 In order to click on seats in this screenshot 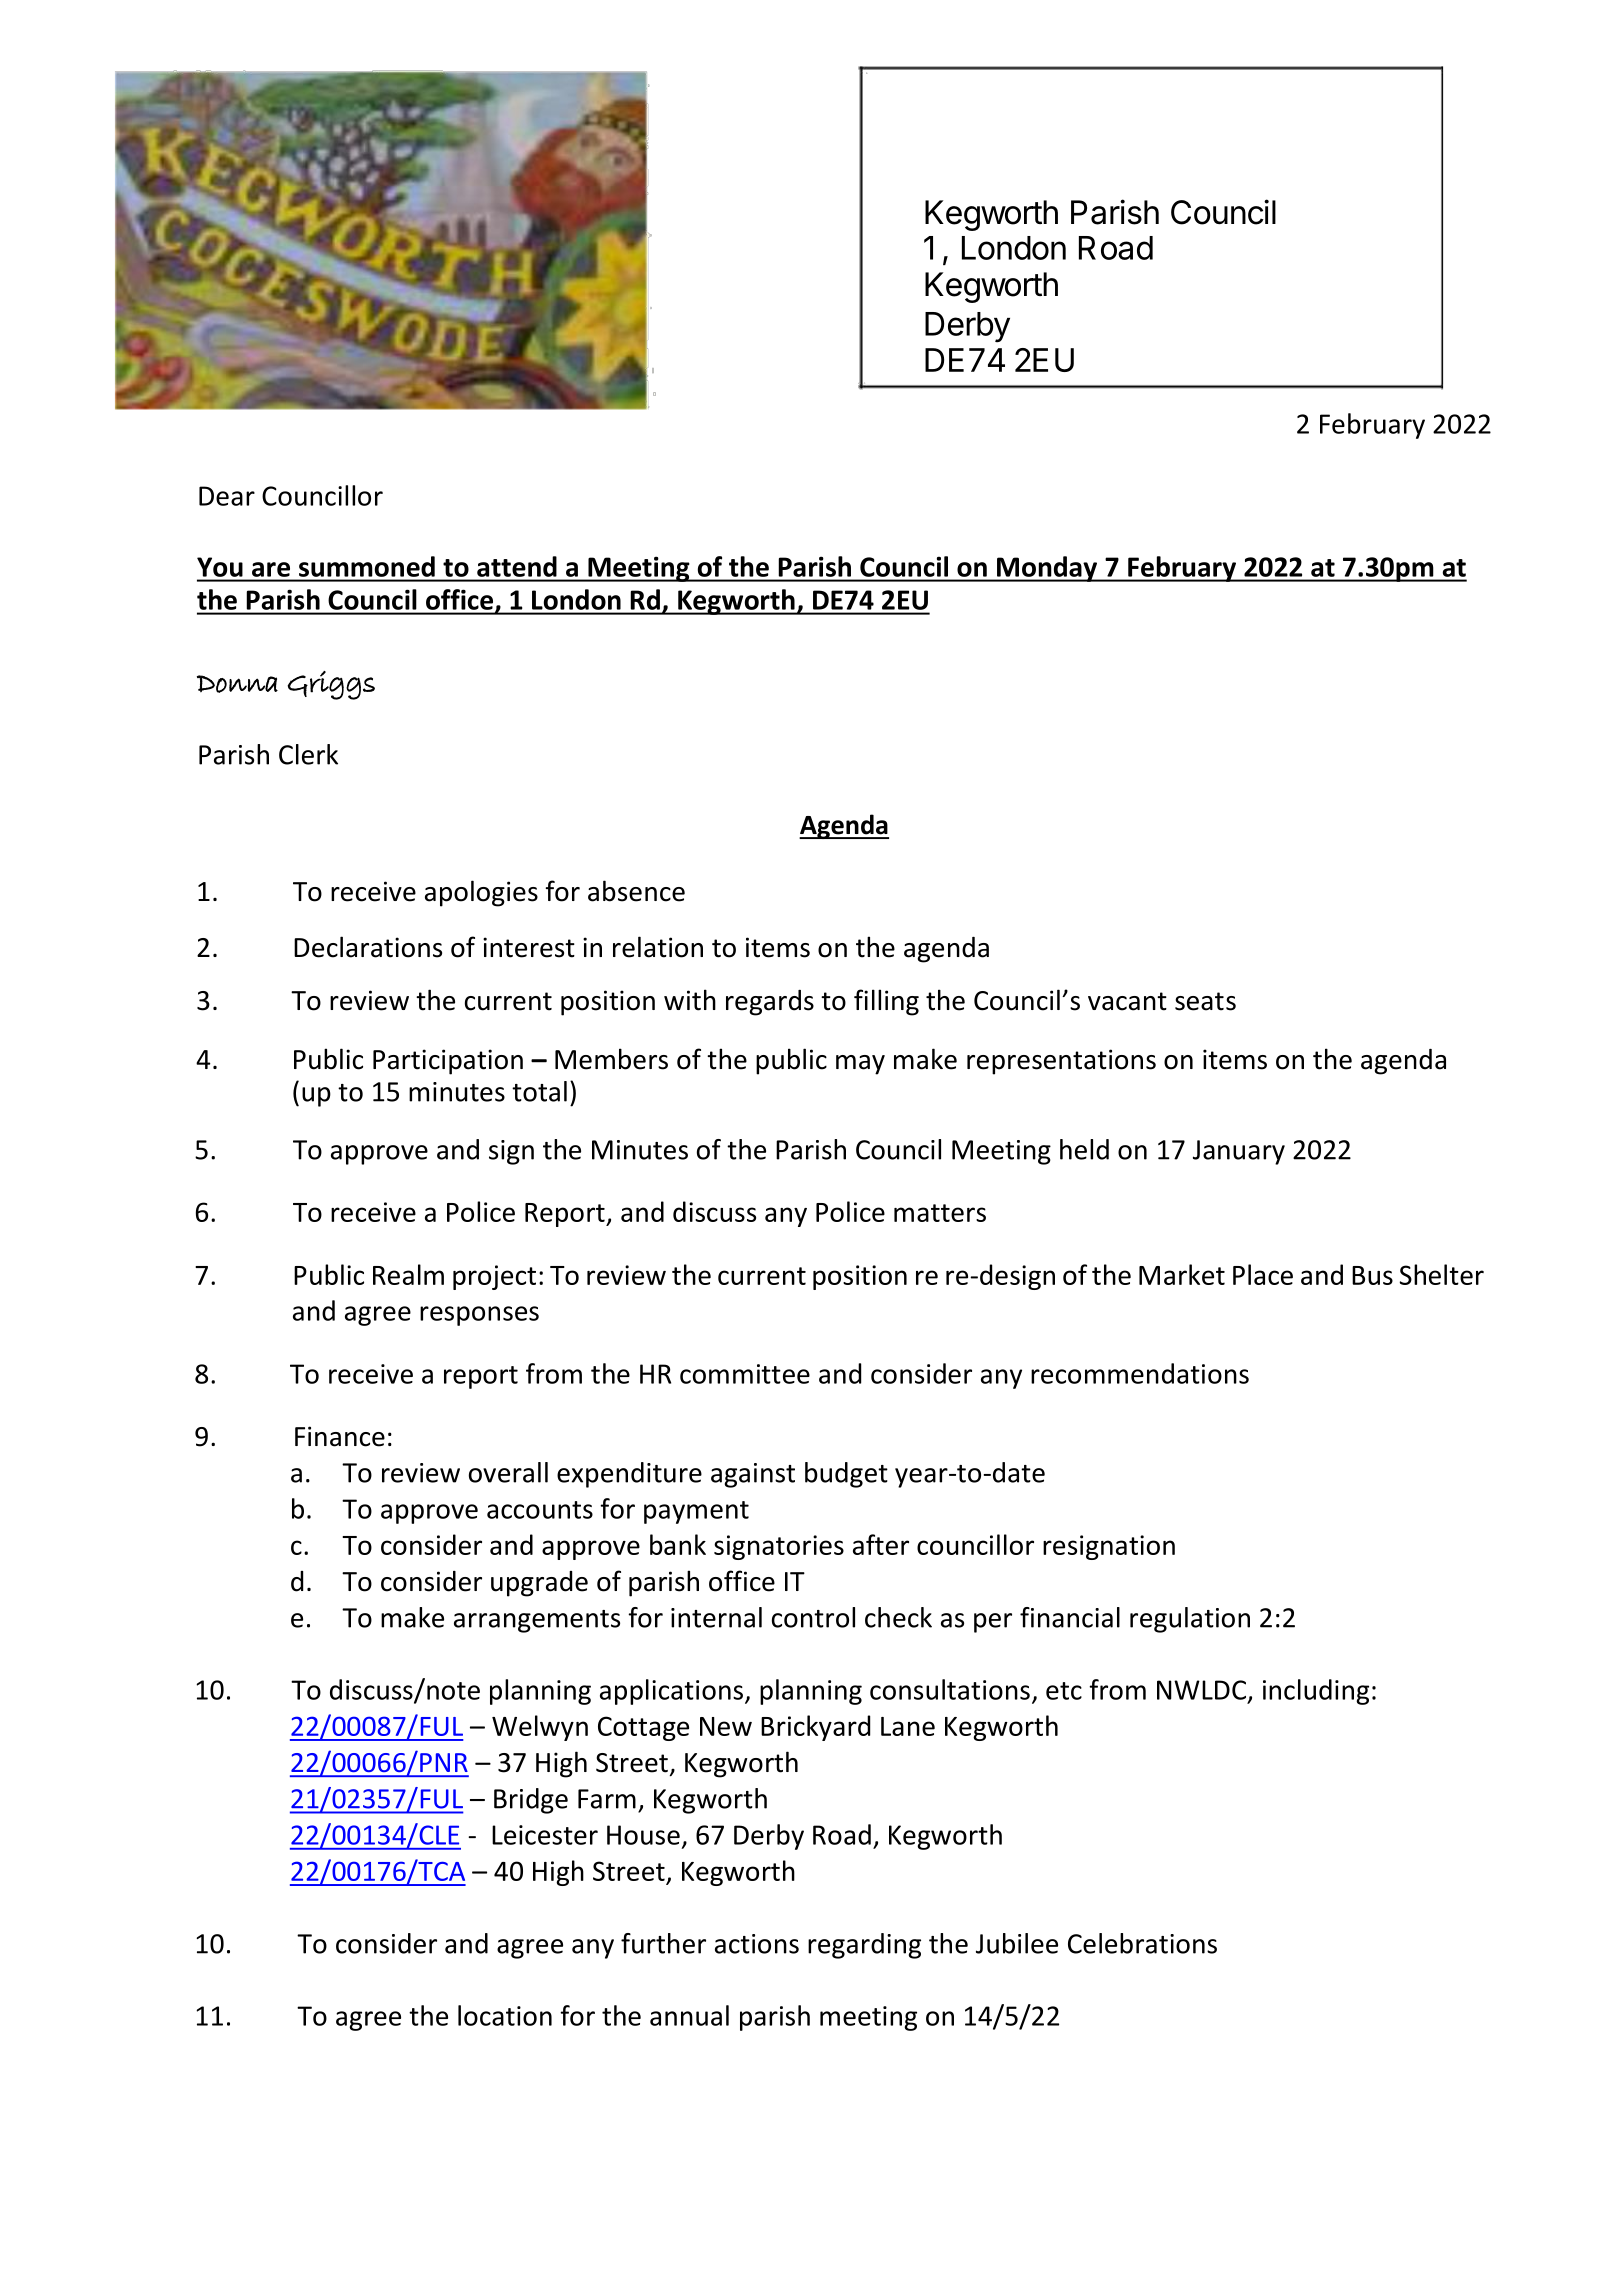, I will do `click(1205, 1001)`.
